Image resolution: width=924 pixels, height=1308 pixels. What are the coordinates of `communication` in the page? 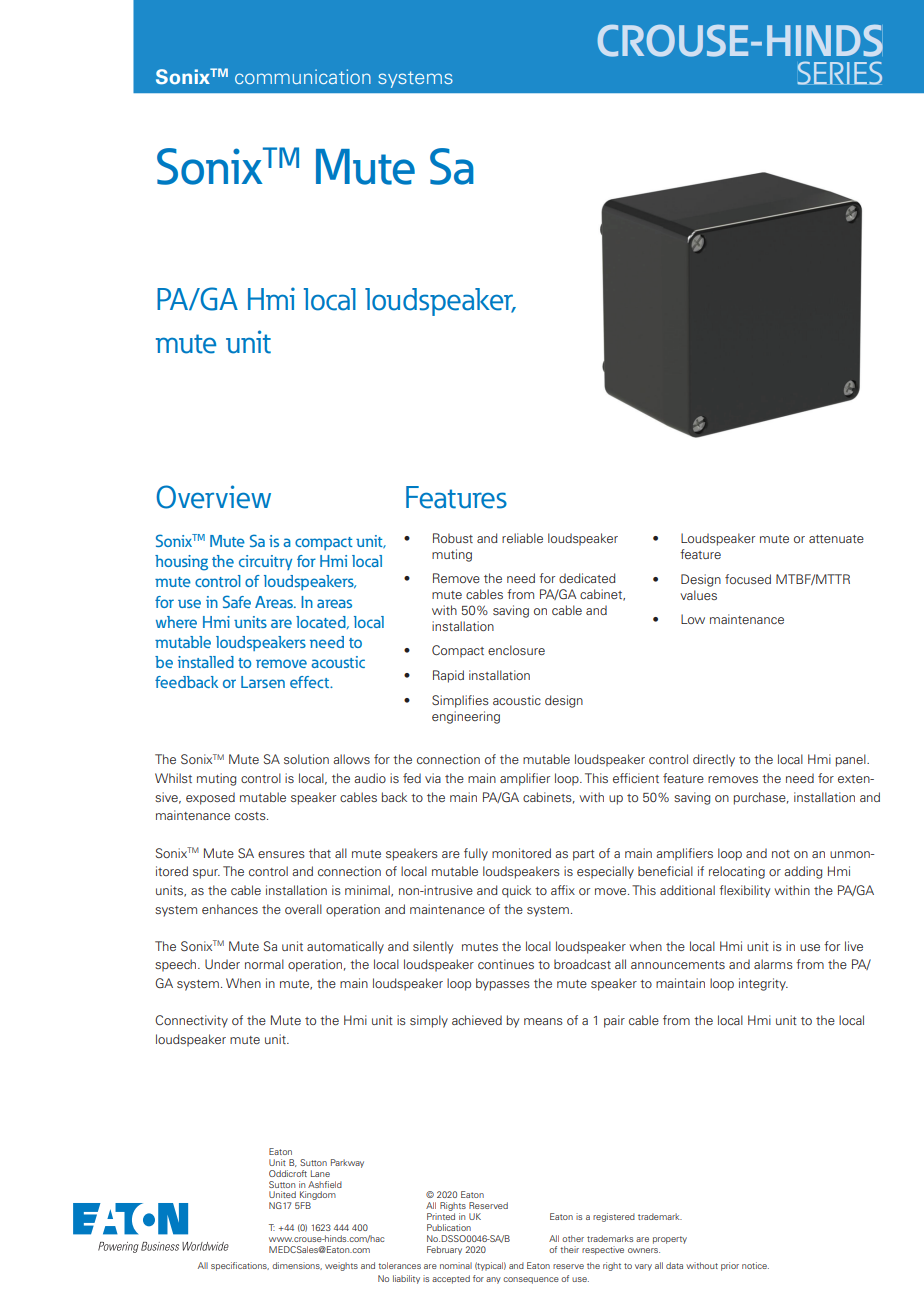 It's located at (303, 76).
